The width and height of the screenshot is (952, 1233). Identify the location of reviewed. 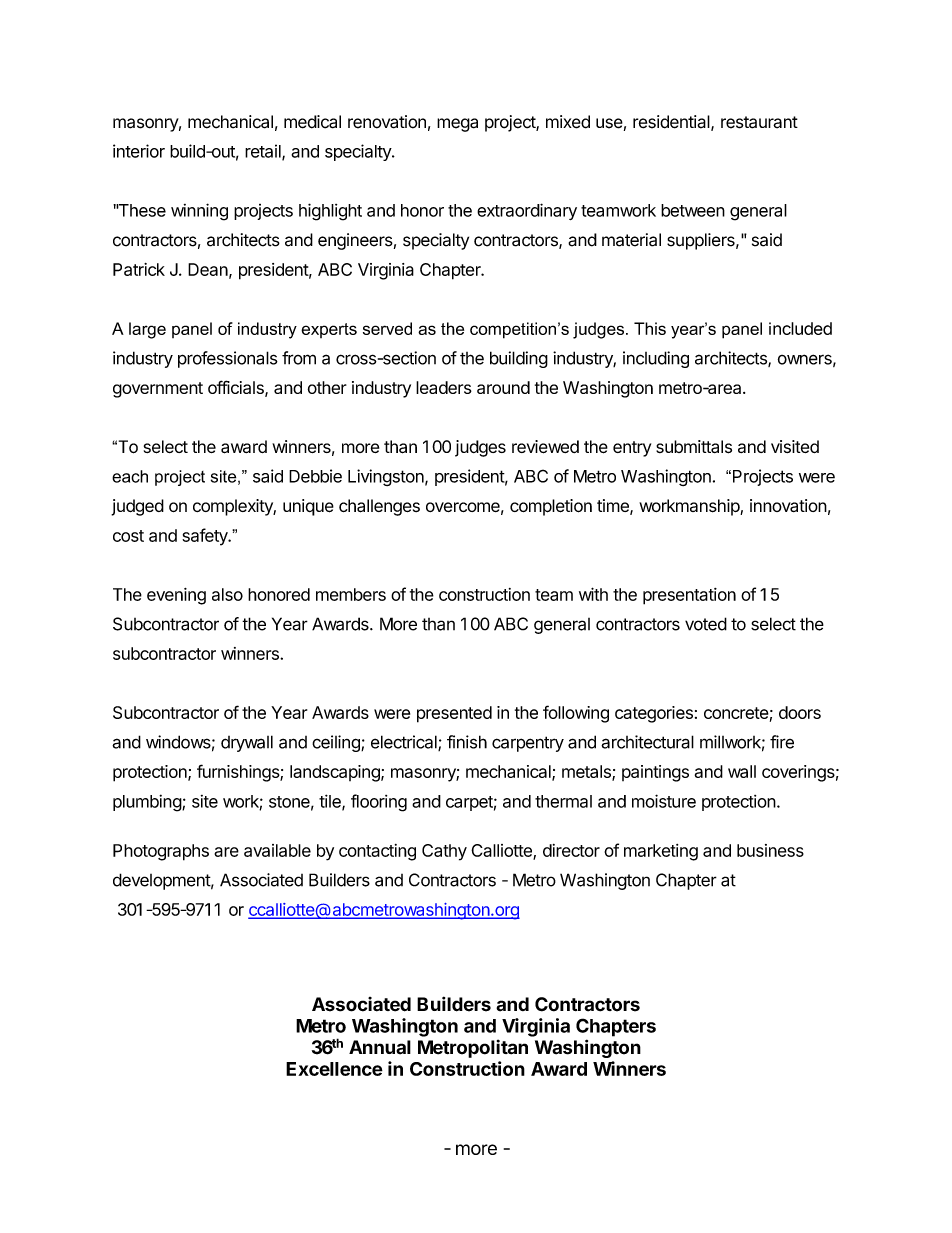
(545, 447).
